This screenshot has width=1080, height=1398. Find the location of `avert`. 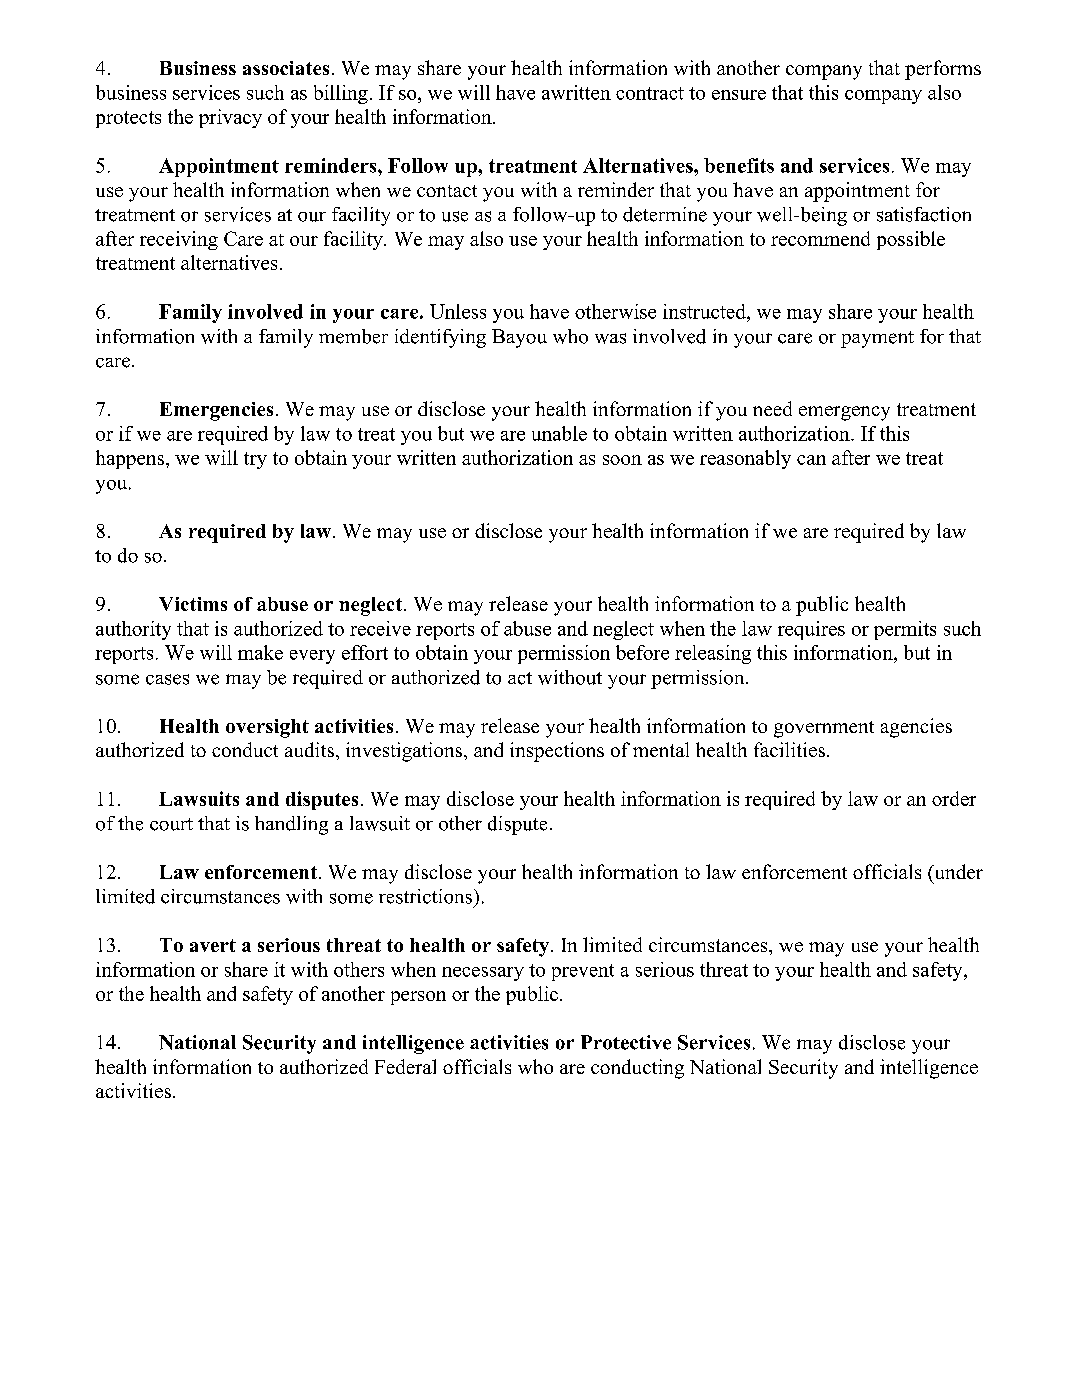

avert is located at coordinates (213, 945).
